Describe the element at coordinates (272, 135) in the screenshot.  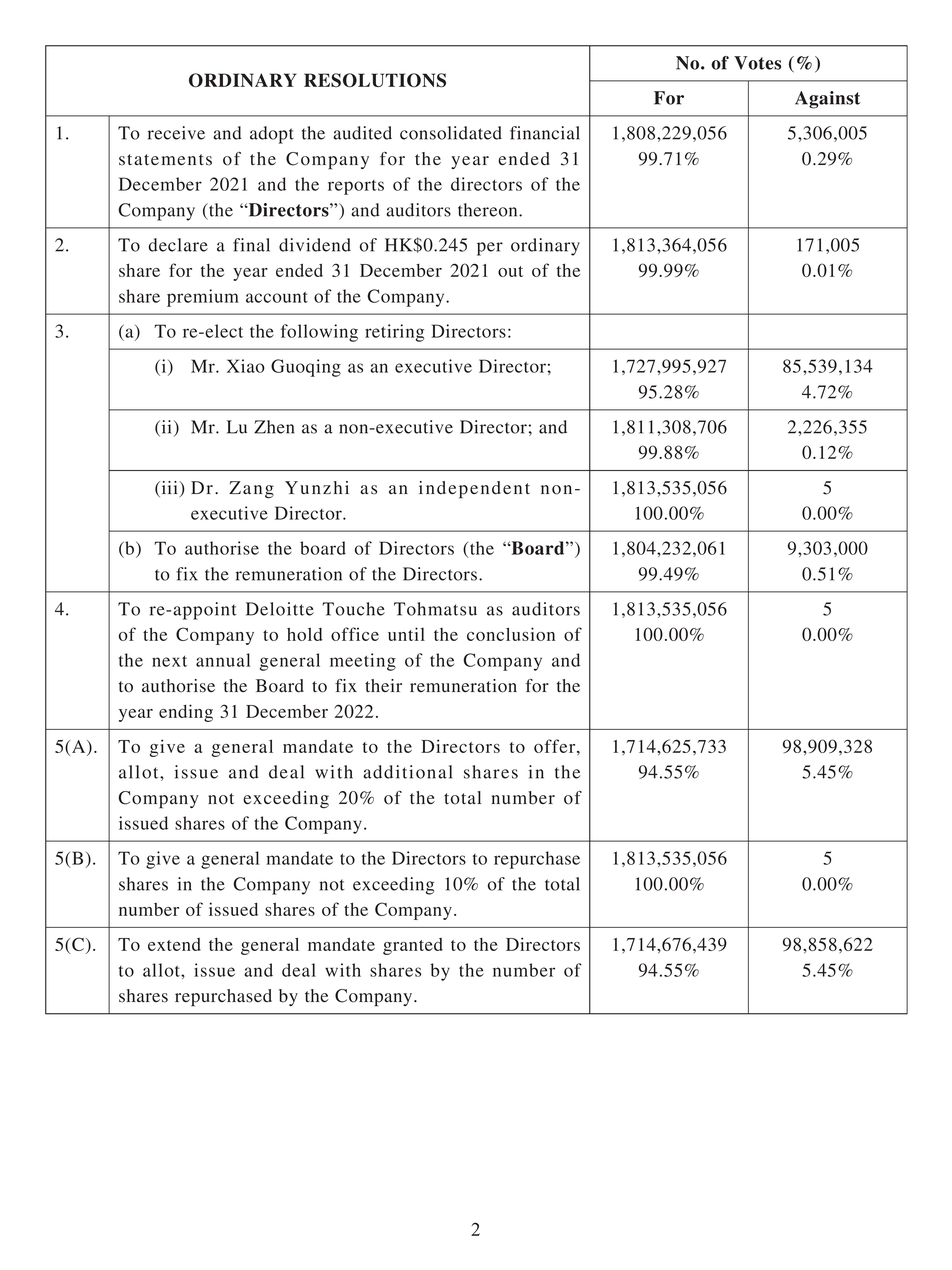
I see `adopt` at that location.
